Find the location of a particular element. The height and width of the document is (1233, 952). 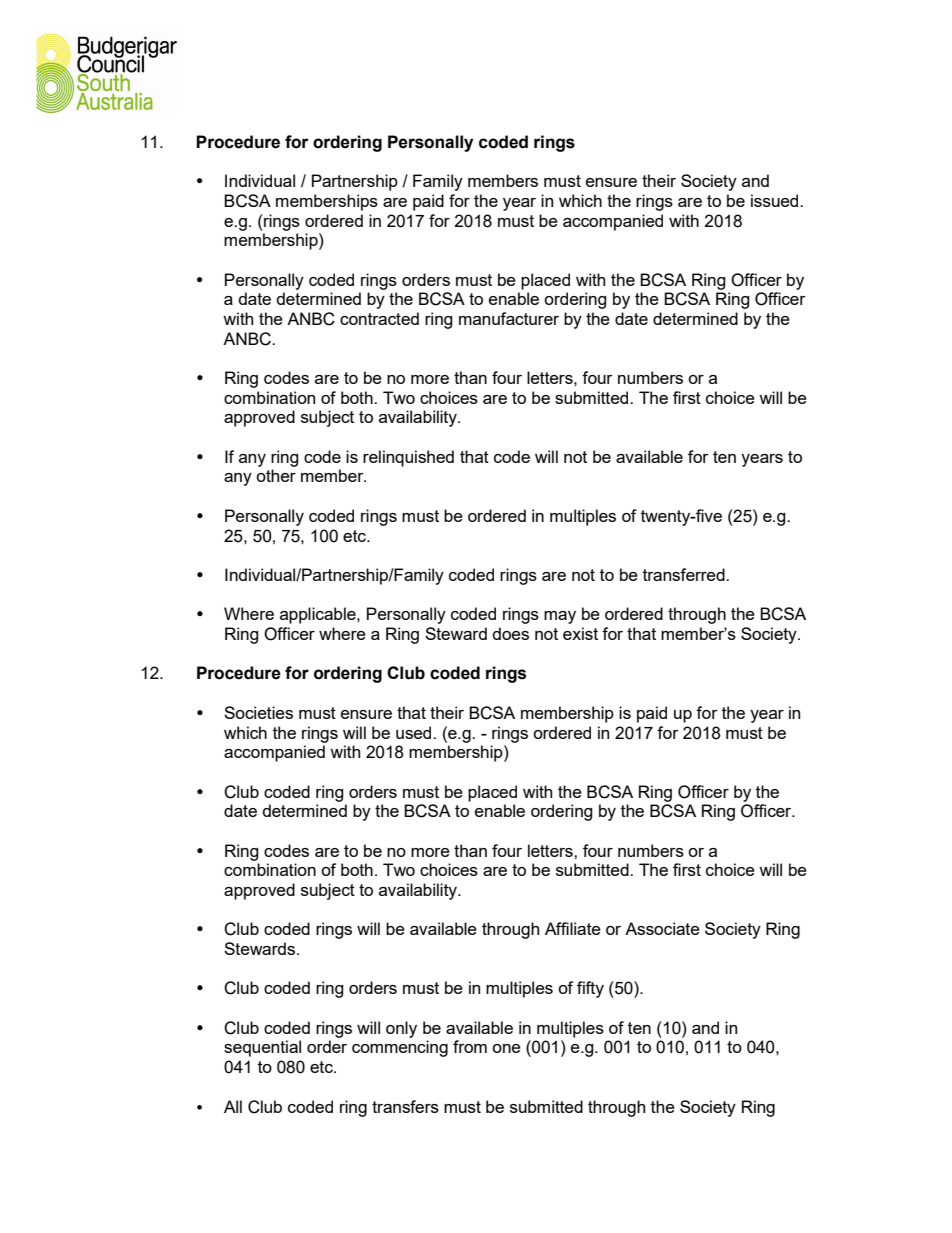

issued is located at coordinates (776, 200).
